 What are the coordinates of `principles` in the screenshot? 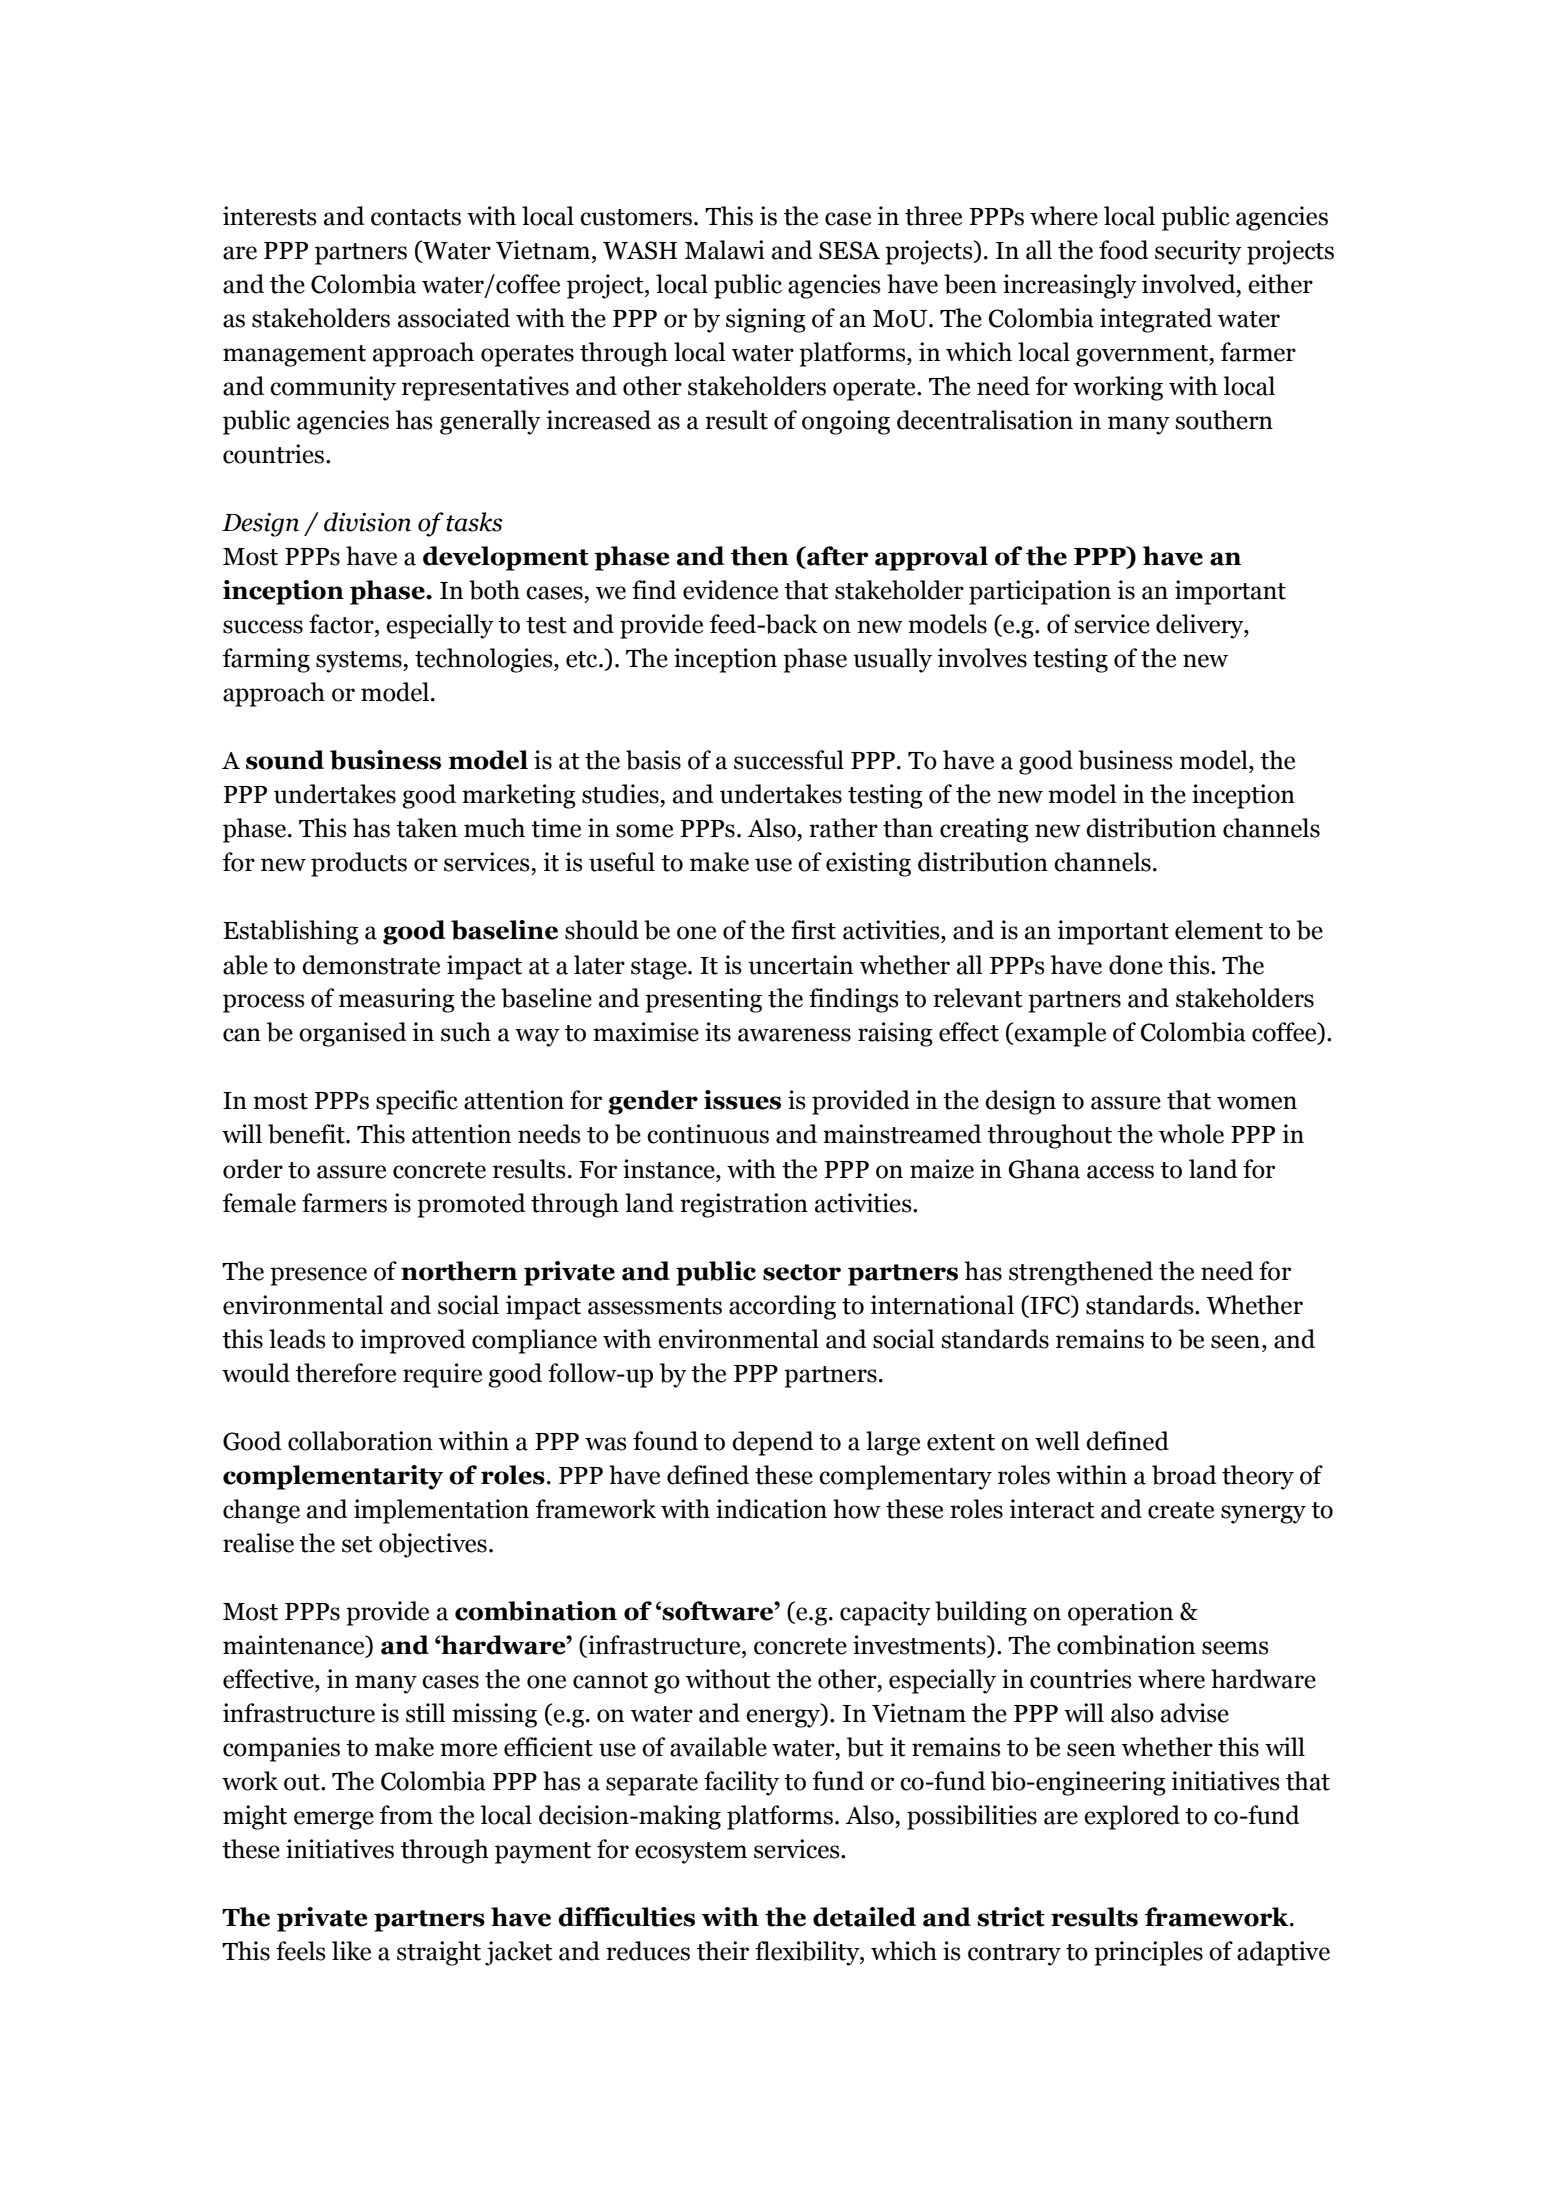 It's located at (1148, 1953).
